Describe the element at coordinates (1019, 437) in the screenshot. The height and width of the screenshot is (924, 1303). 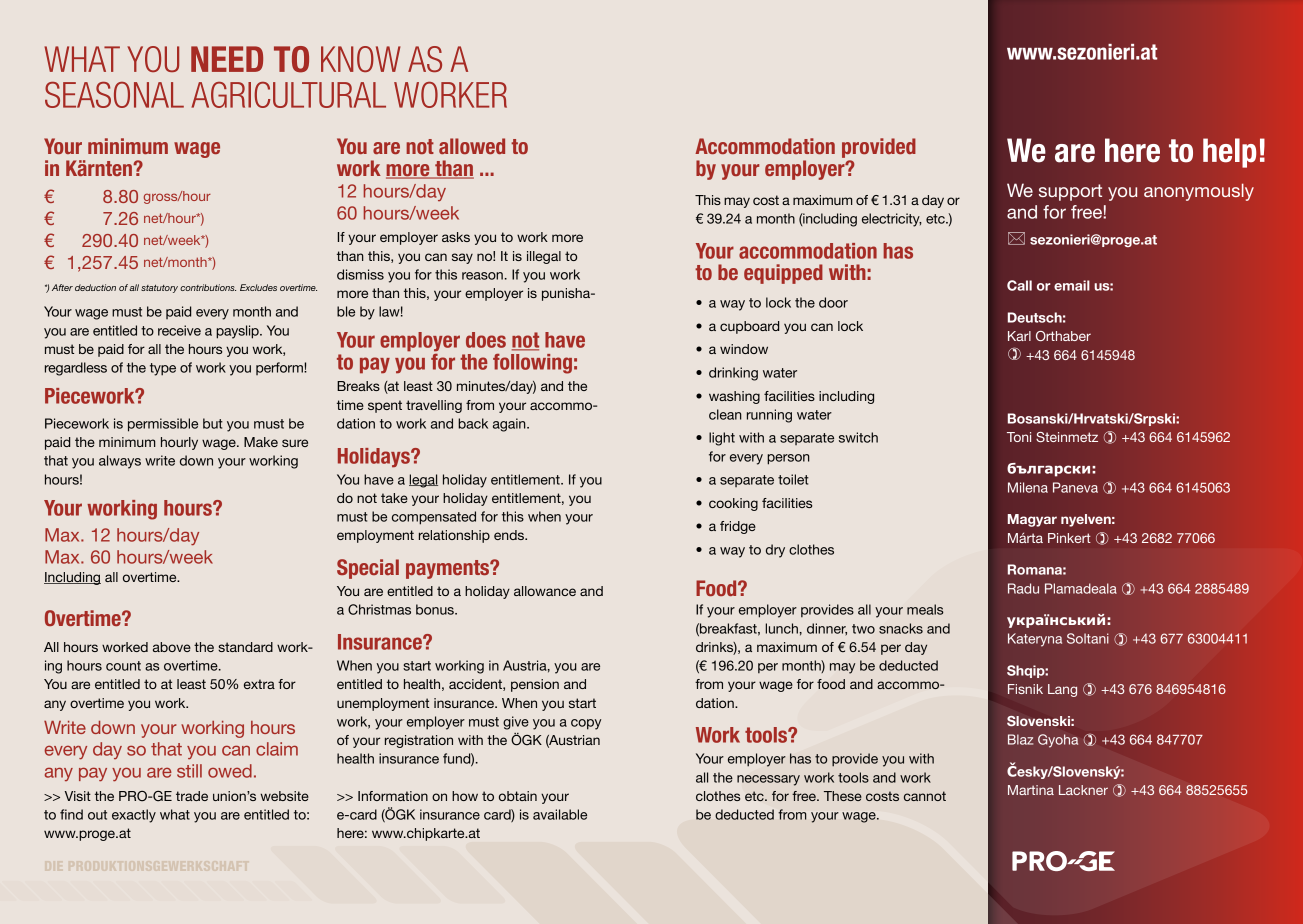
I see `Toni` at that location.
